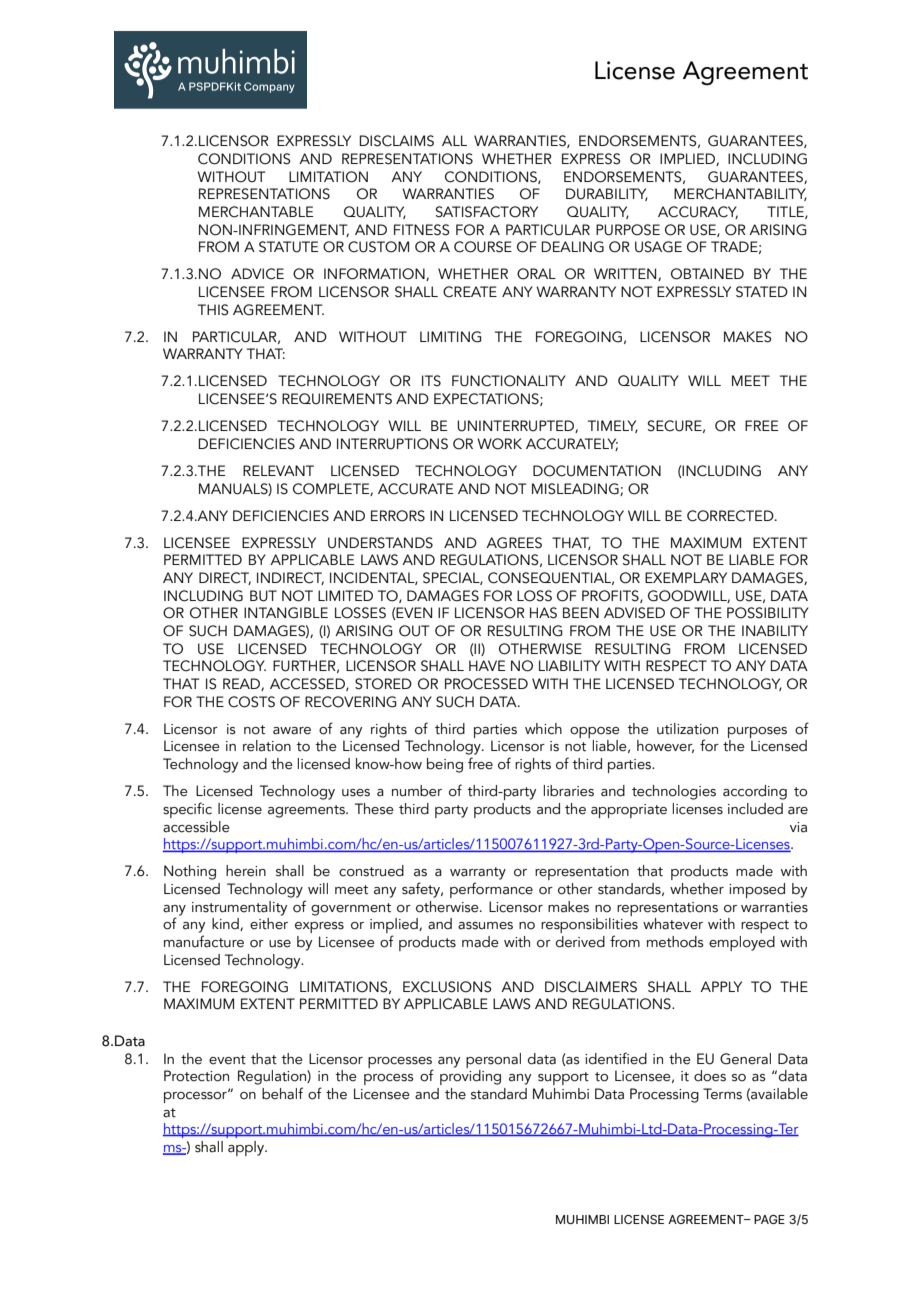 The width and height of the screenshot is (924, 1307). I want to click on herein, so click(246, 871).
